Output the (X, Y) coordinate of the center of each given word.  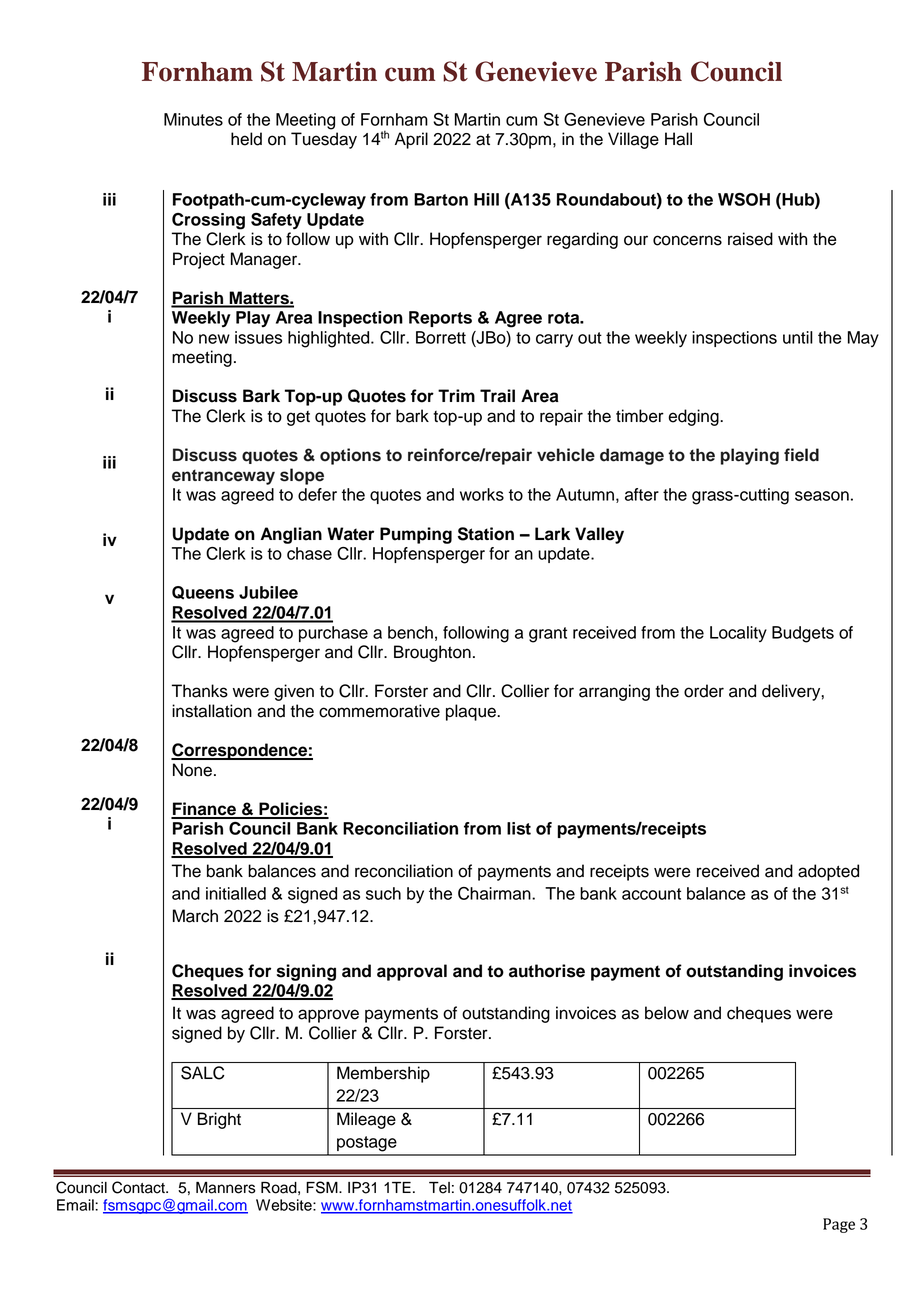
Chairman (495, 893)
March (195, 916)
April (411, 140)
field (801, 455)
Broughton (432, 653)
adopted (828, 872)
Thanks (200, 691)
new (214, 339)
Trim (456, 395)
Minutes (193, 119)
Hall (678, 139)
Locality (738, 634)
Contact (139, 1187)
